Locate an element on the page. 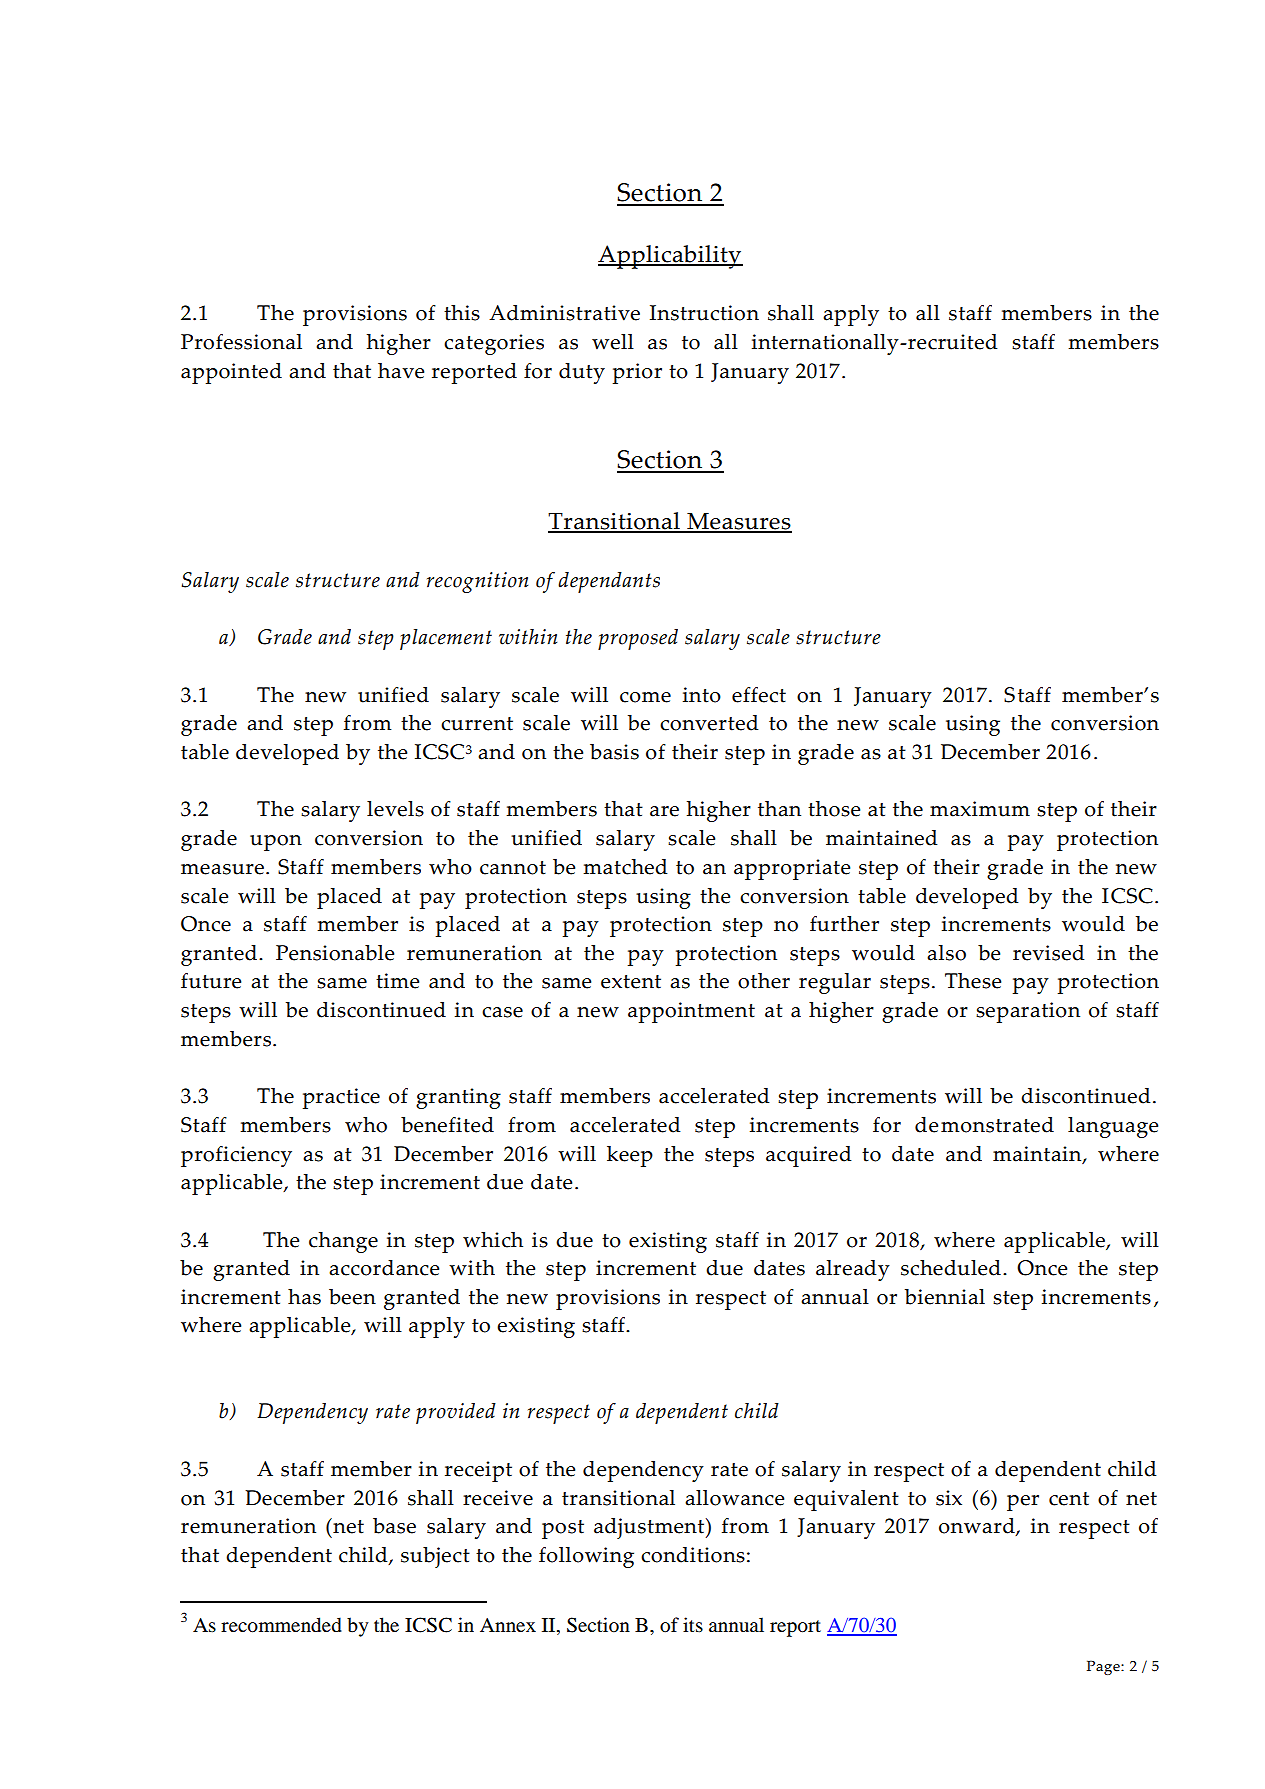 Image resolution: width=1265 pixels, height=1789 pixels. Professional is located at coordinates (241, 342).
